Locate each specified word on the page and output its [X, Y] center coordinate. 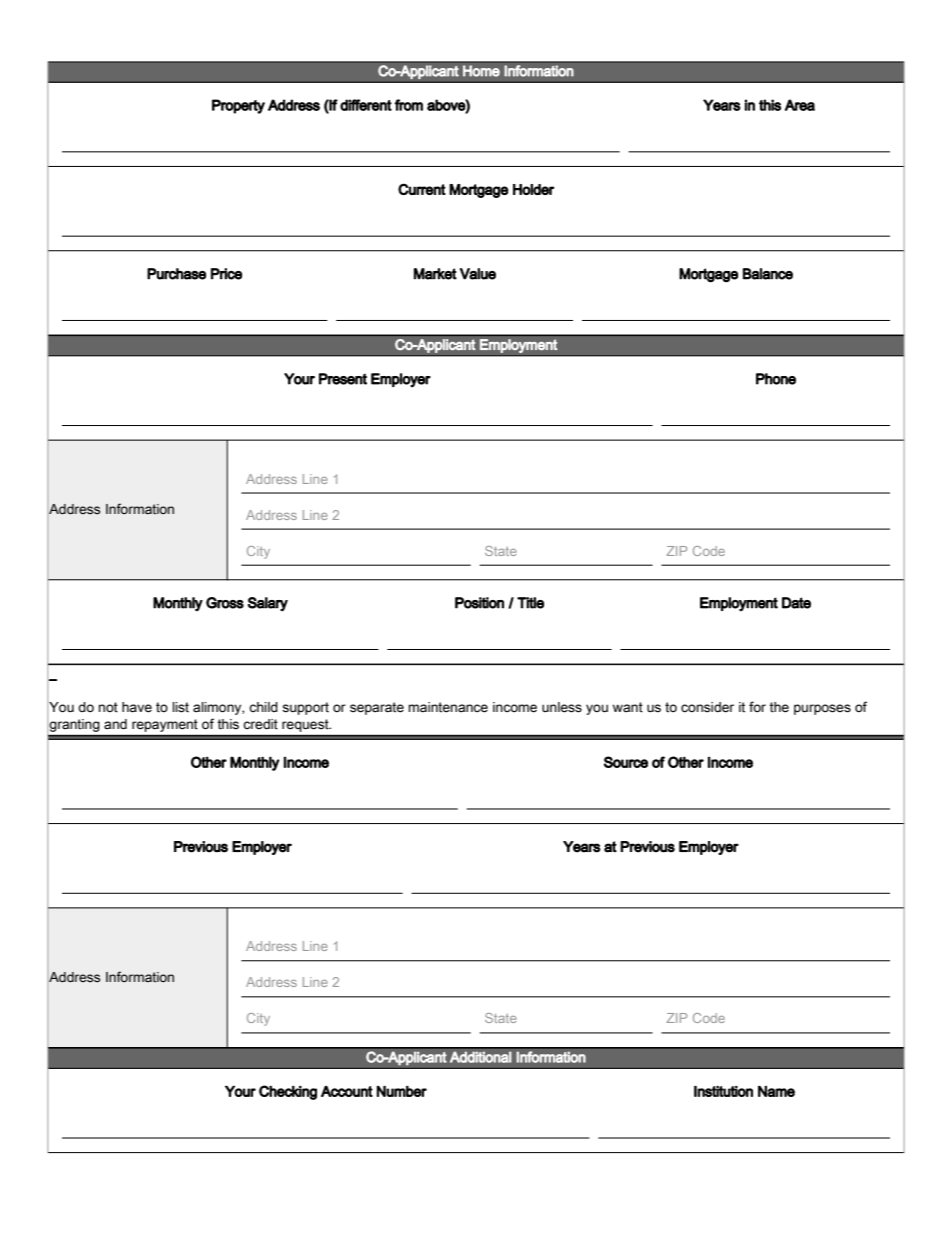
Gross [225, 603]
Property [238, 106]
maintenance [448, 707]
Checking [288, 1092]
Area [800, 105]
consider [707, 707]
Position [479, 603]
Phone [776, 379]
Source [626, 762]
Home [481, 71]
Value [478, 274]
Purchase [176, 274]
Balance [768, 274]
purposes [822, 709]
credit [260, 724]
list [181, 707]
